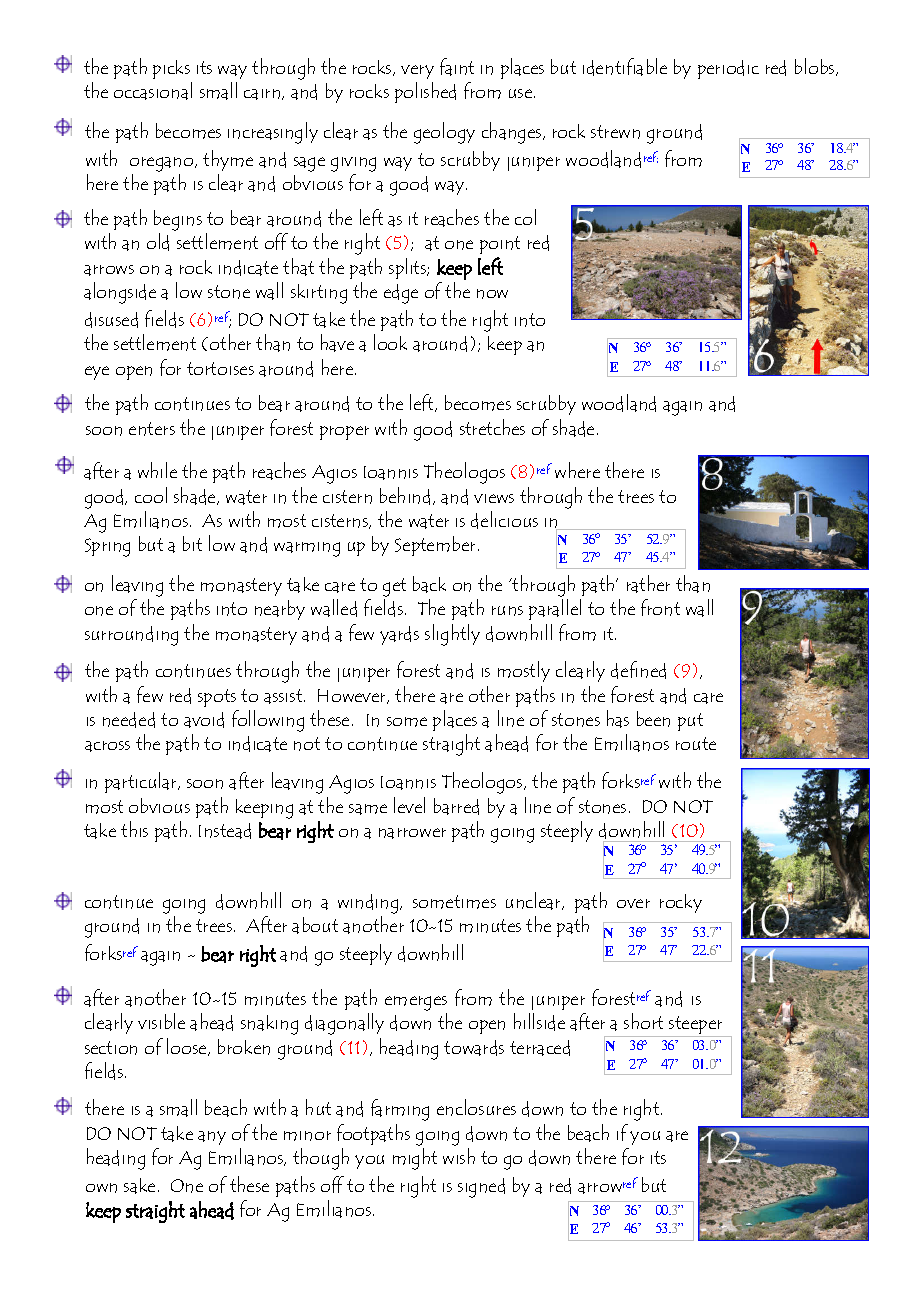 This document has width=924, height=1308. Describe the element at coordinates (696, 1026) in the document. I see `steeper` at that location.
